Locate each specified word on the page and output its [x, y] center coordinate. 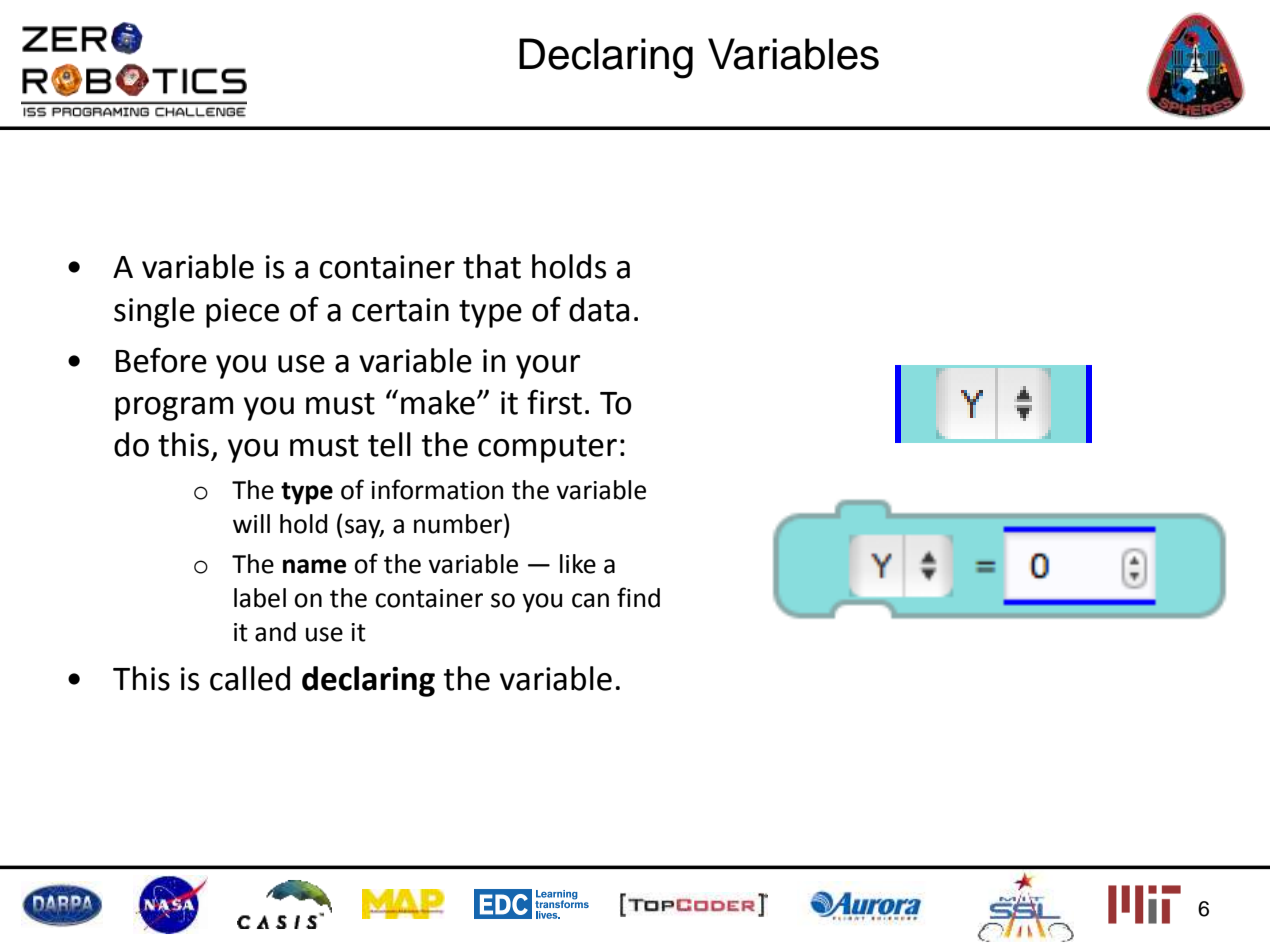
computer [547, 449]
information [437, 489]
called [250, 678]
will [251, 523]
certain [400, 310]
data [599, 309]
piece [242, 313]
